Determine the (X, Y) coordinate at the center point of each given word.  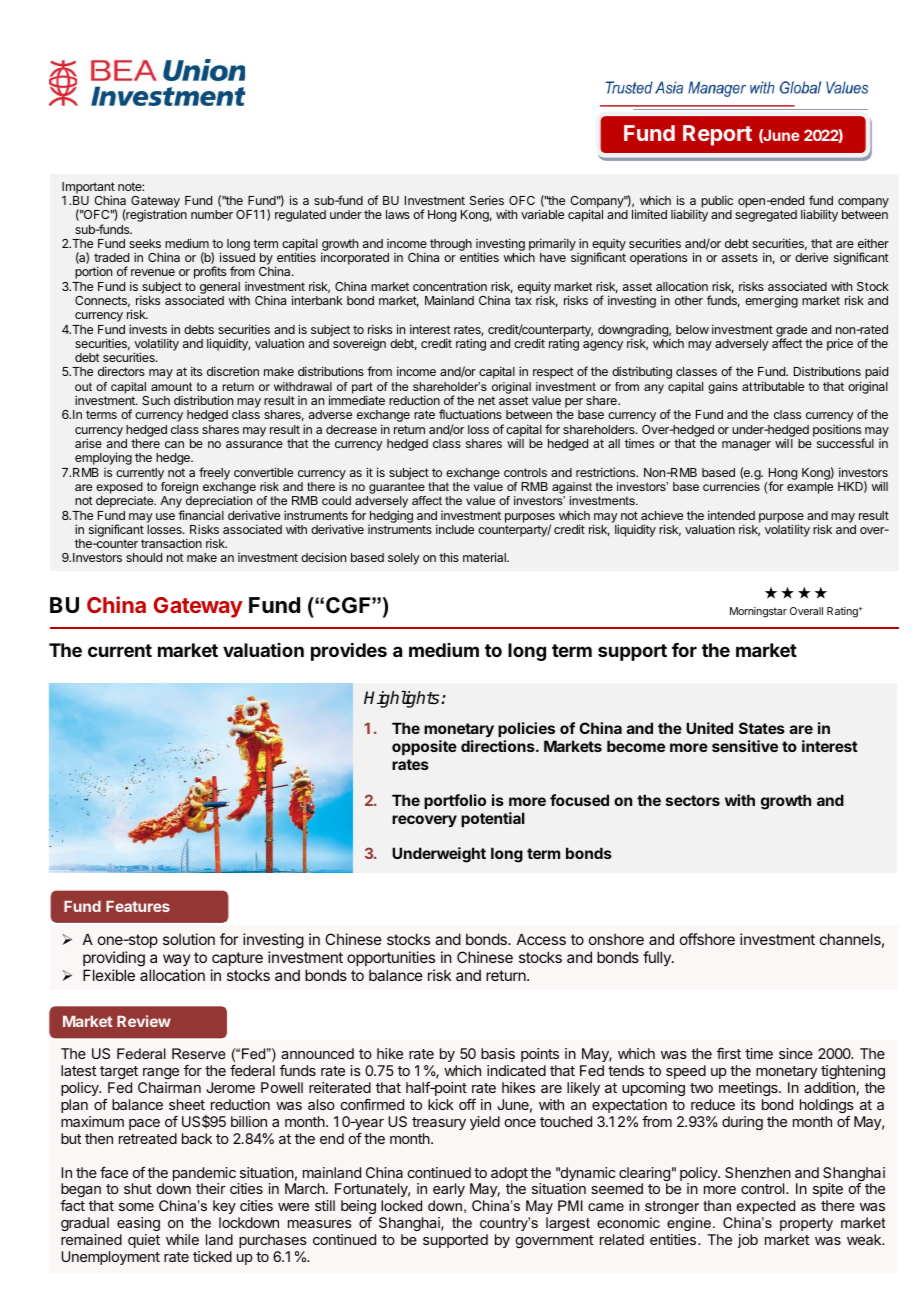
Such (156, 400)
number (212, 214)
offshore (707, 939)
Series (487, 200)
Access (541, 939)
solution (189, 939)
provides (349, 652)
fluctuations (470, 414)
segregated (766, 216)
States (762, 728)
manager (746, 446)
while (182, 1239)
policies (526, 729)
